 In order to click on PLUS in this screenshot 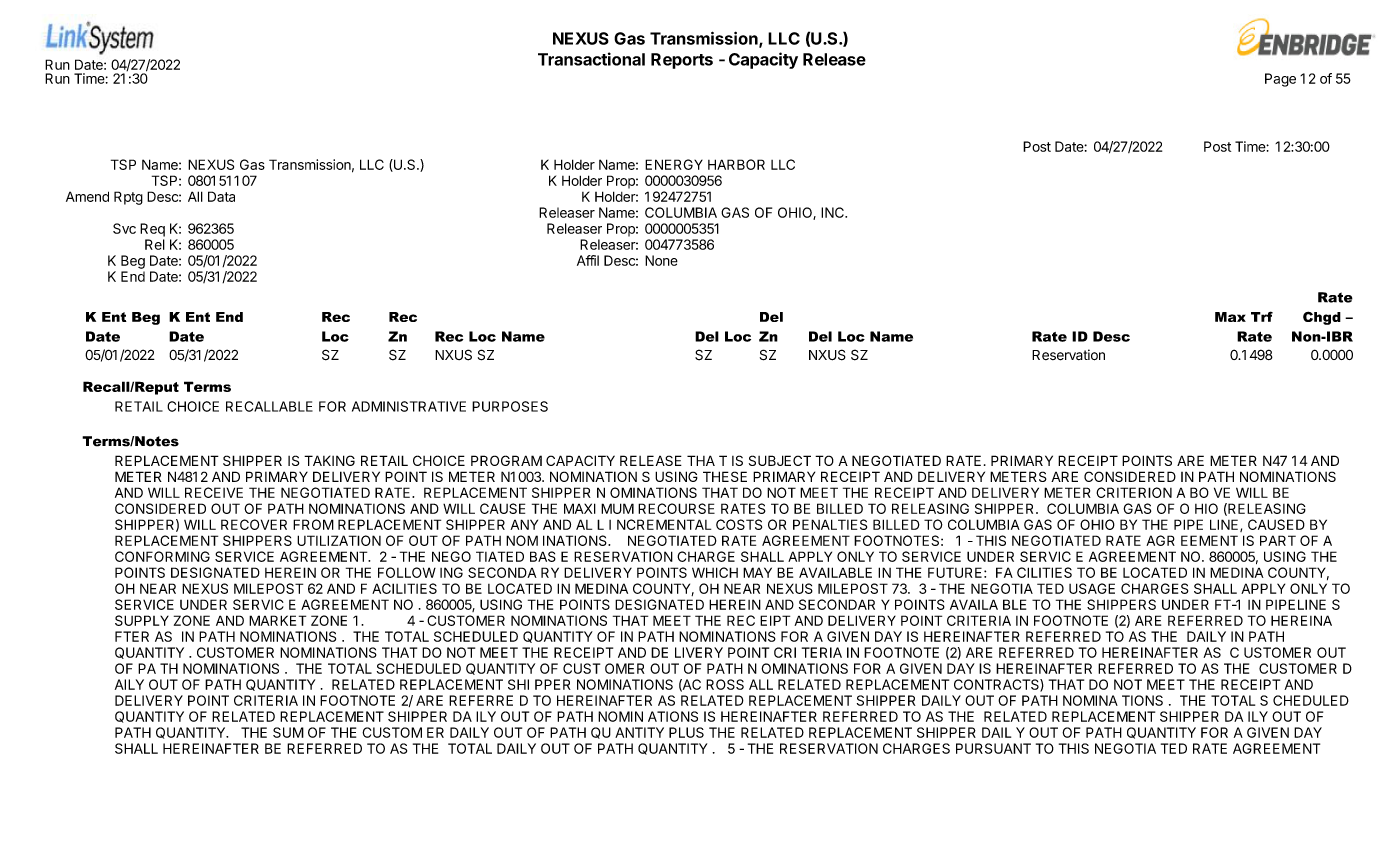, I will do `click(686, 732)`.
